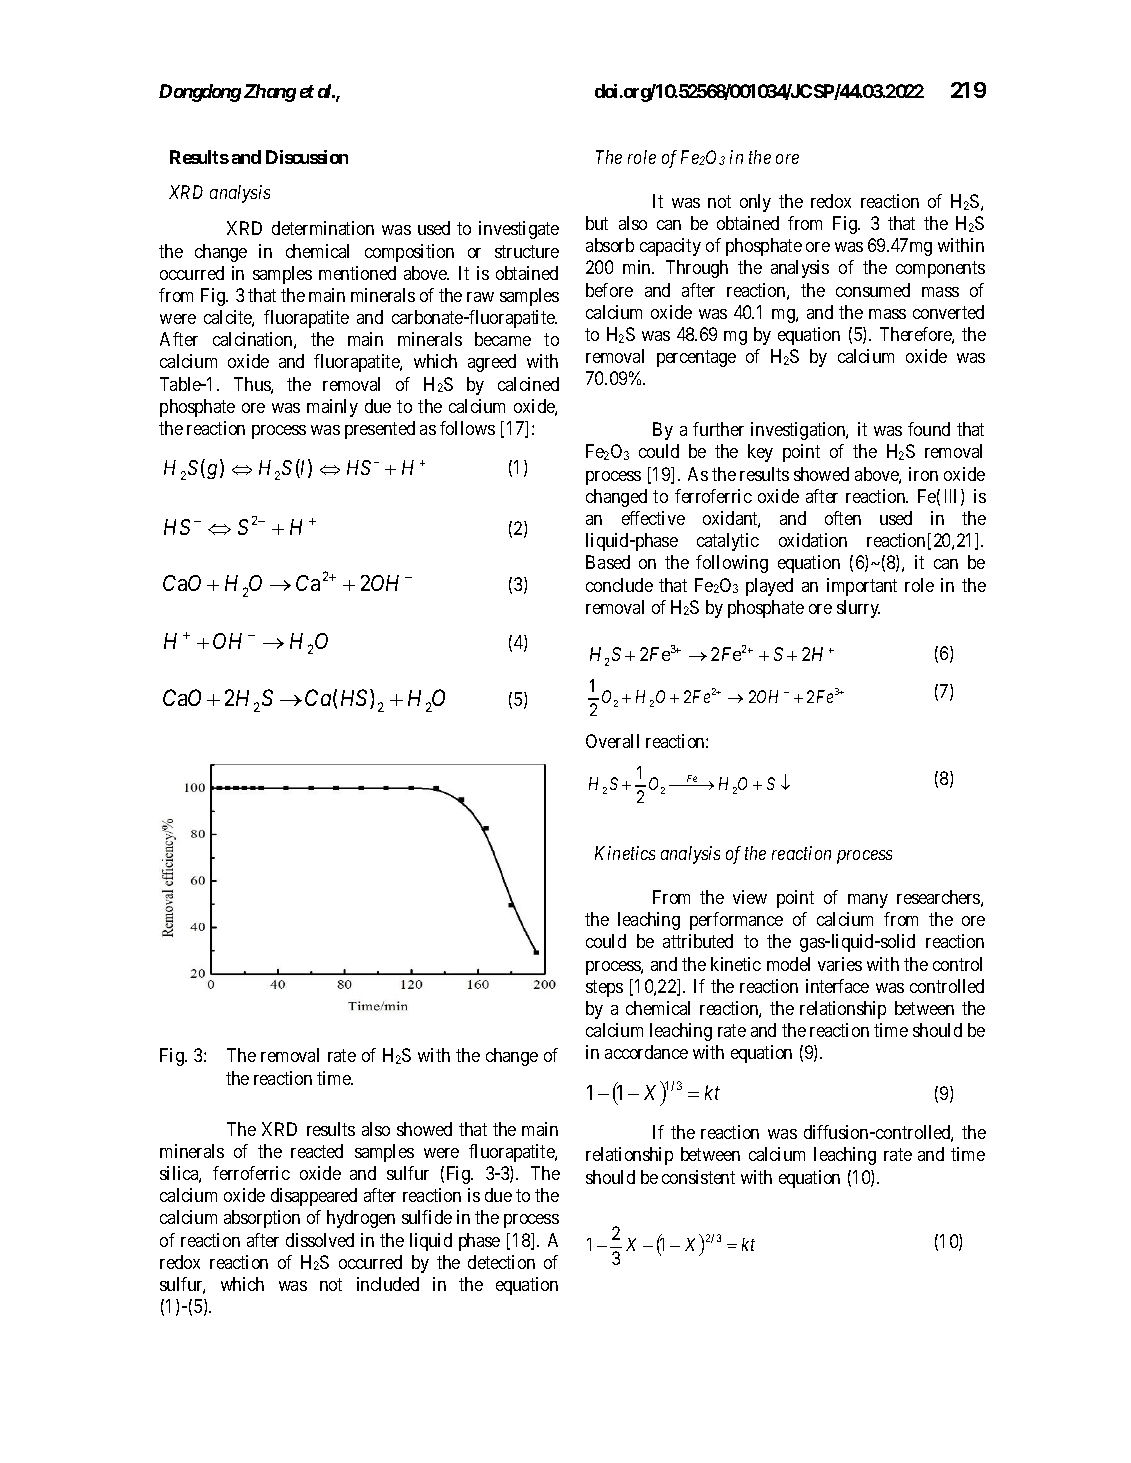 The height and width of the screenshot is (1463, 1131). Describe the element at coordinates (501, 1262) in the screenshot. I see `detection` at that location.
